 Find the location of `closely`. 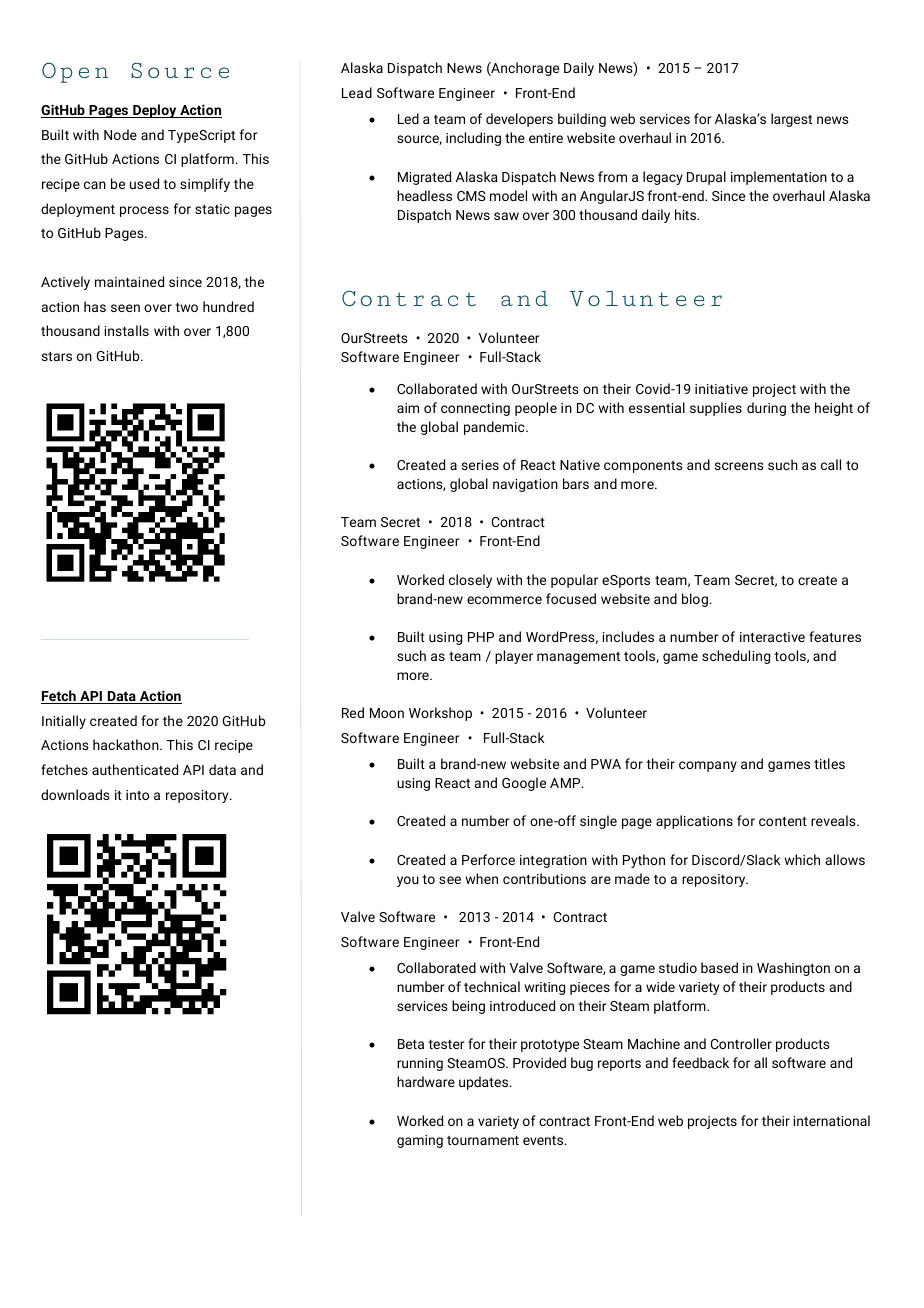

closely is located at coordinates (470, 581).
